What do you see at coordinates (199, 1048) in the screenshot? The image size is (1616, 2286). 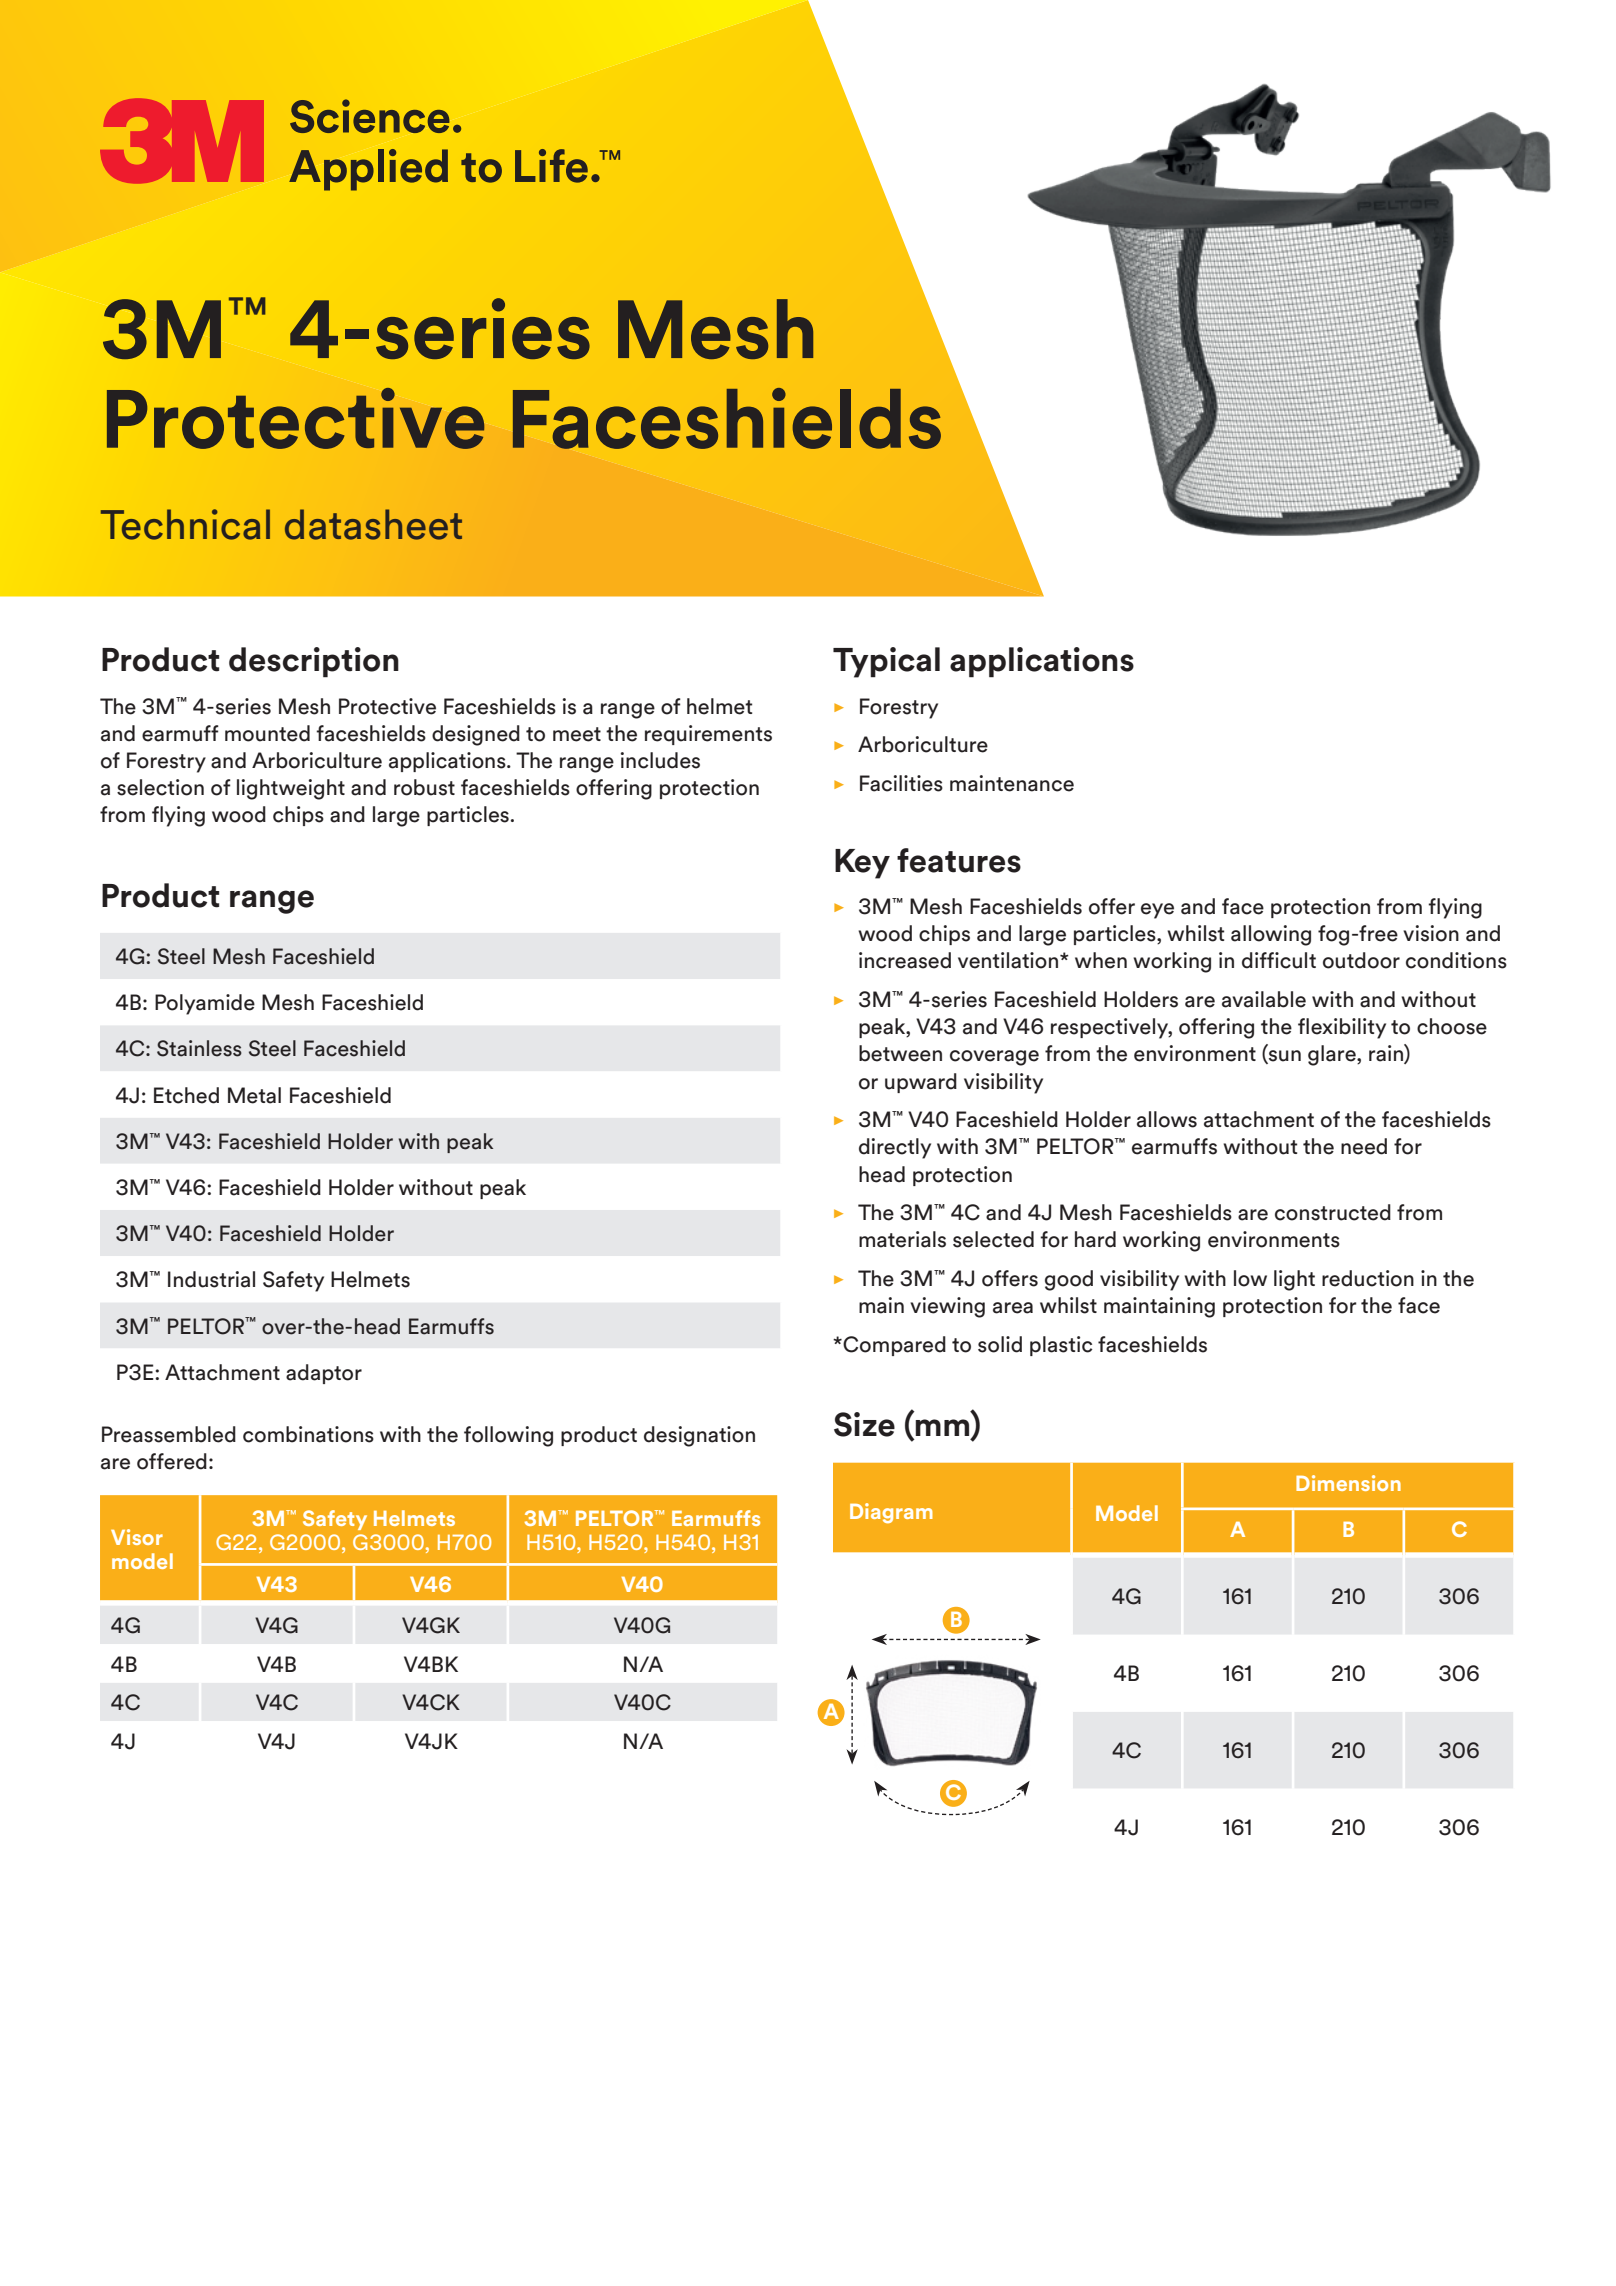 I see `Stainless` at bounding box center [199, 1048].
